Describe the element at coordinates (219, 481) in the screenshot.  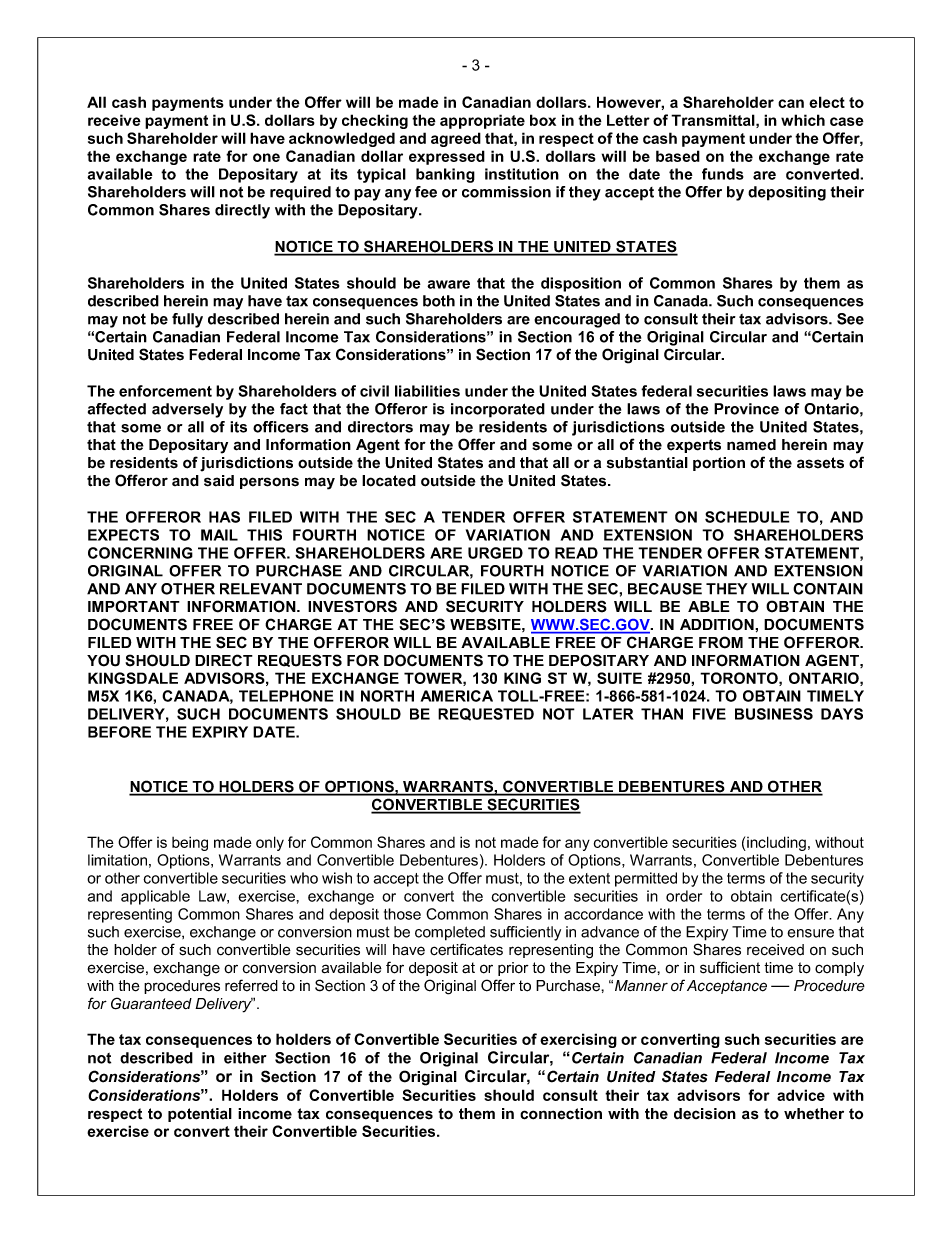
I see `said` at that location.
